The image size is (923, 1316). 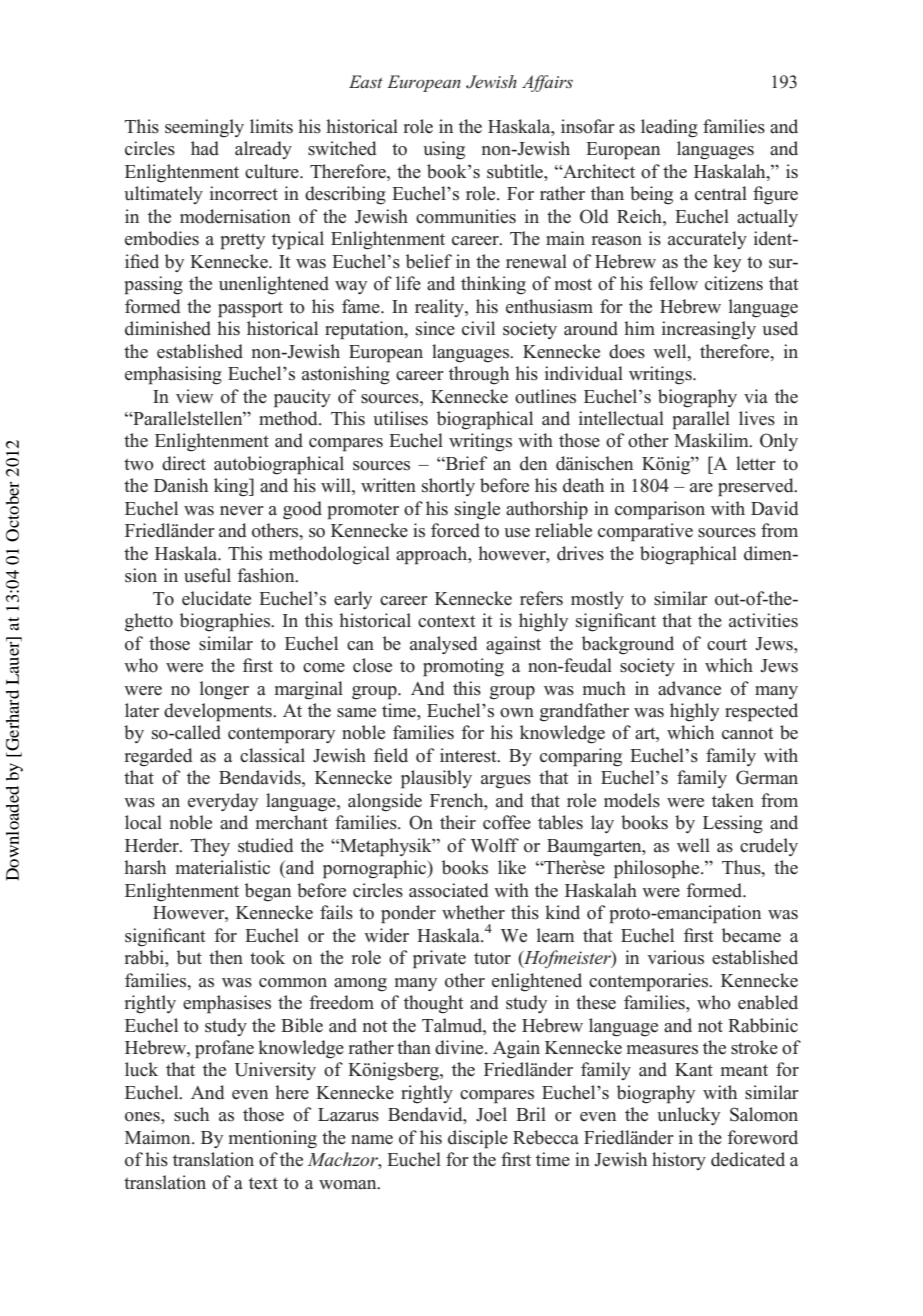 What do you see at coordinates (669, 128) in the screenshot?
I see `leading` at bounding box center [669, 128].
